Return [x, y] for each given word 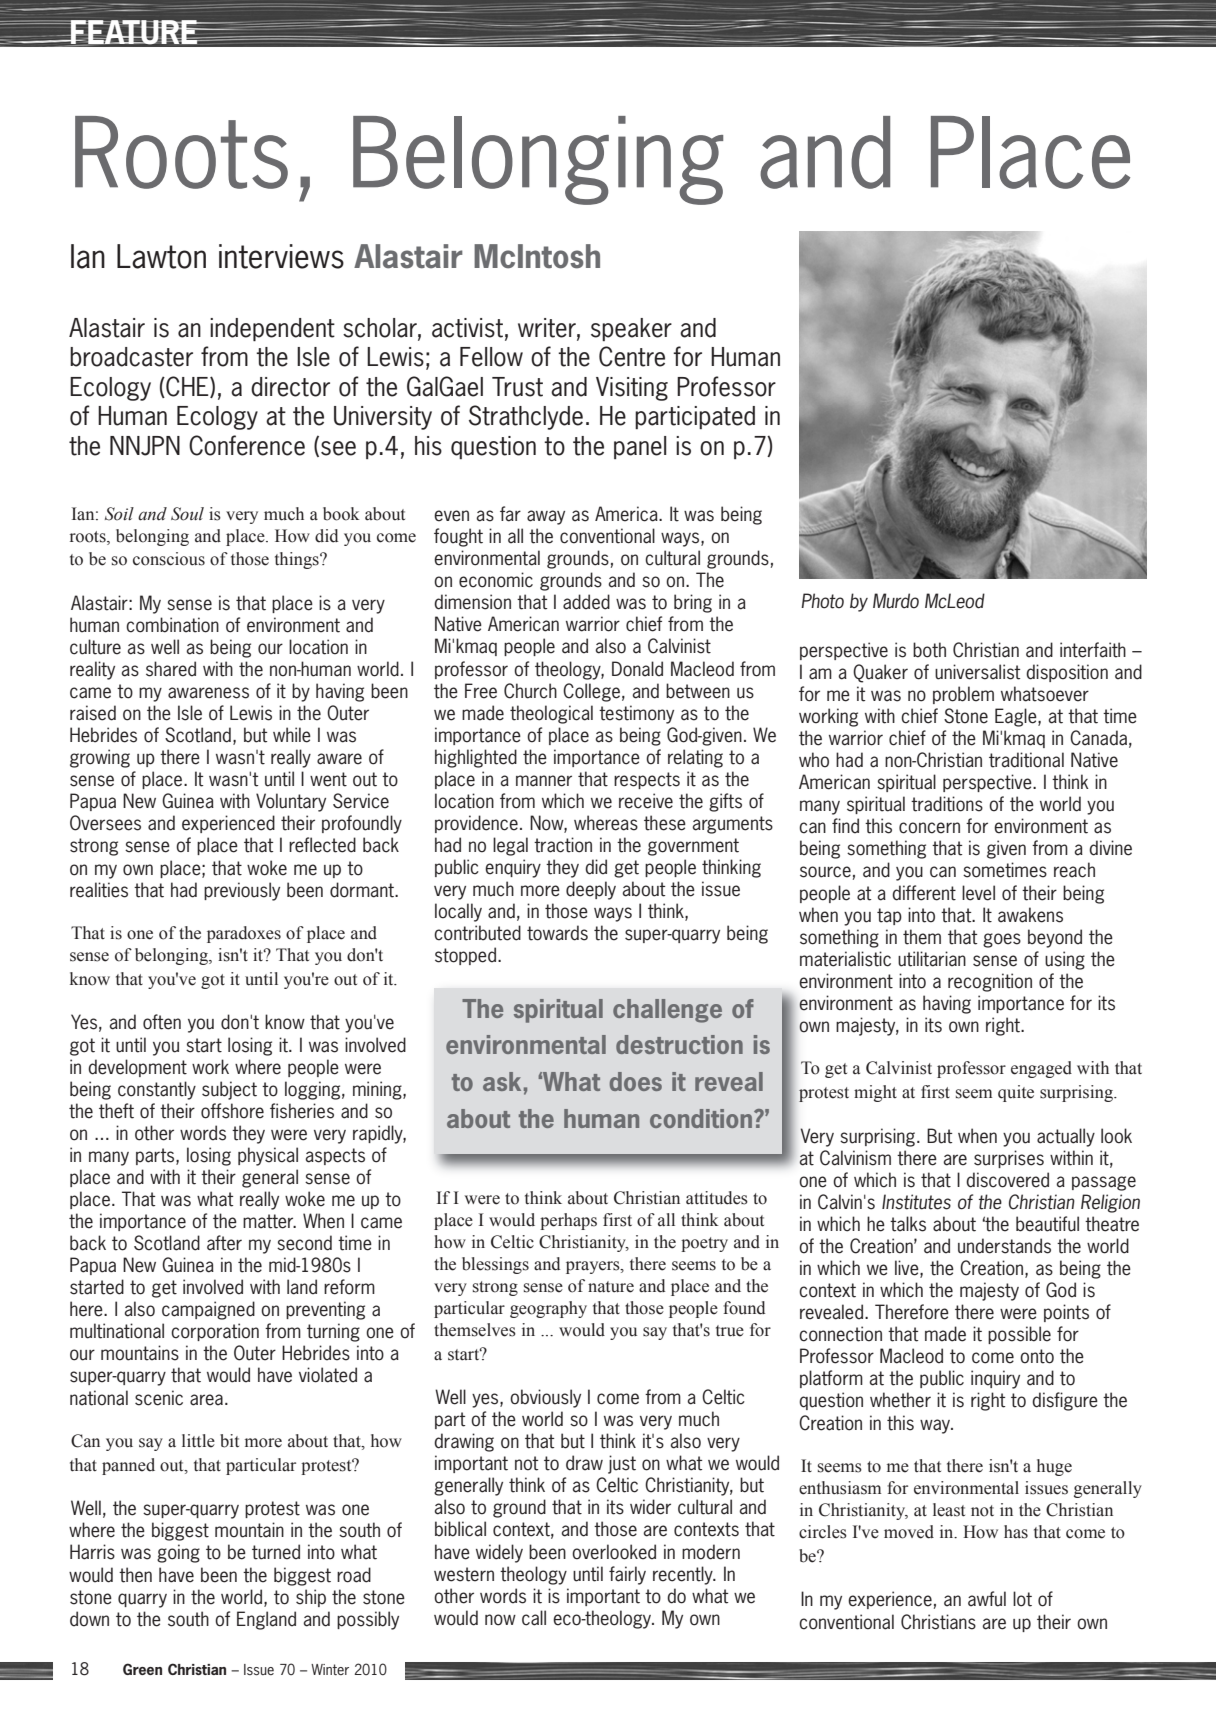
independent [272, 329]
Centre [632, 356]
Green [142, 1669]
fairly [627, 1575]
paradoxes [244, 934]
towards [557, 933]
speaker [631, 329]
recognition [990, 982]
